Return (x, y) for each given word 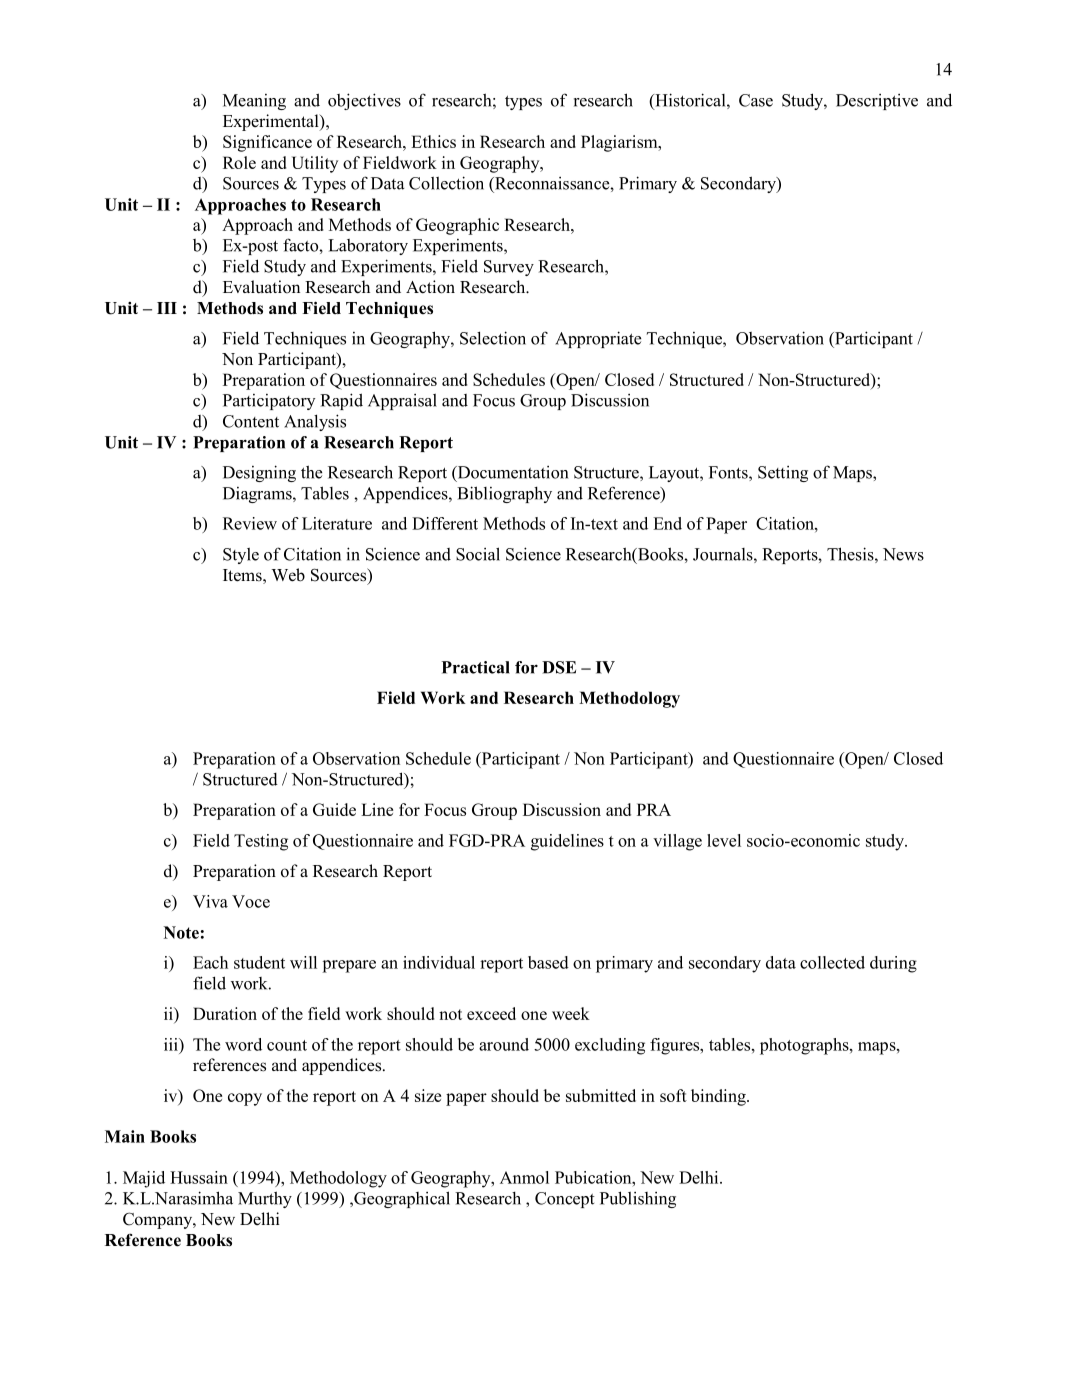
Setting (783, 474)
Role (239, 162)
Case (756, 100)
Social (478, 554)
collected (832, 962)
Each (210, 962)
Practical (476, 667)
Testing (261, 842)
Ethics (433, 141)
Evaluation (261, 287)
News (903, 554)
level (724, 840)
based (548, 962)
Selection (493, 338)
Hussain (199, 1177)
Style (241, 556)
